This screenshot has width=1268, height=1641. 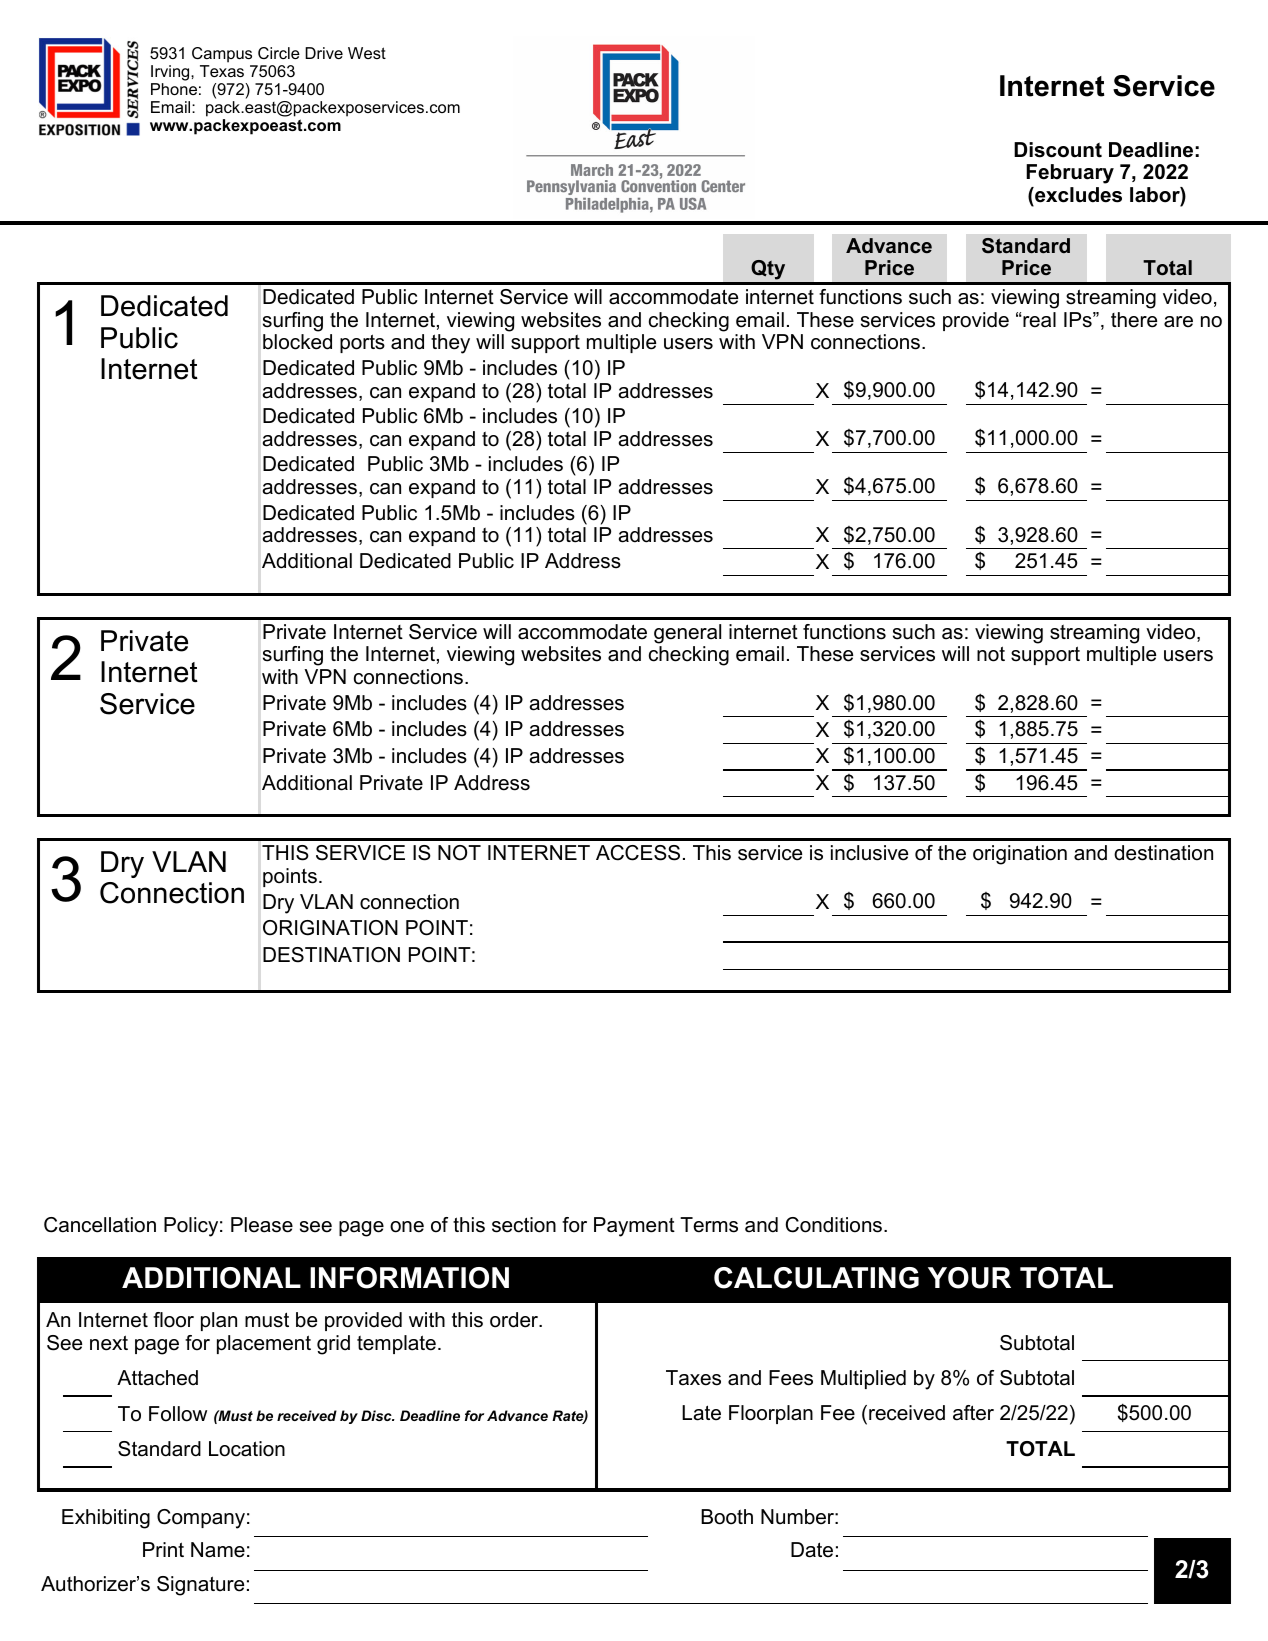 What do you see at coordinates (450, 344) in the screenshot?
I see `they` at bounding box center [450, 344].
